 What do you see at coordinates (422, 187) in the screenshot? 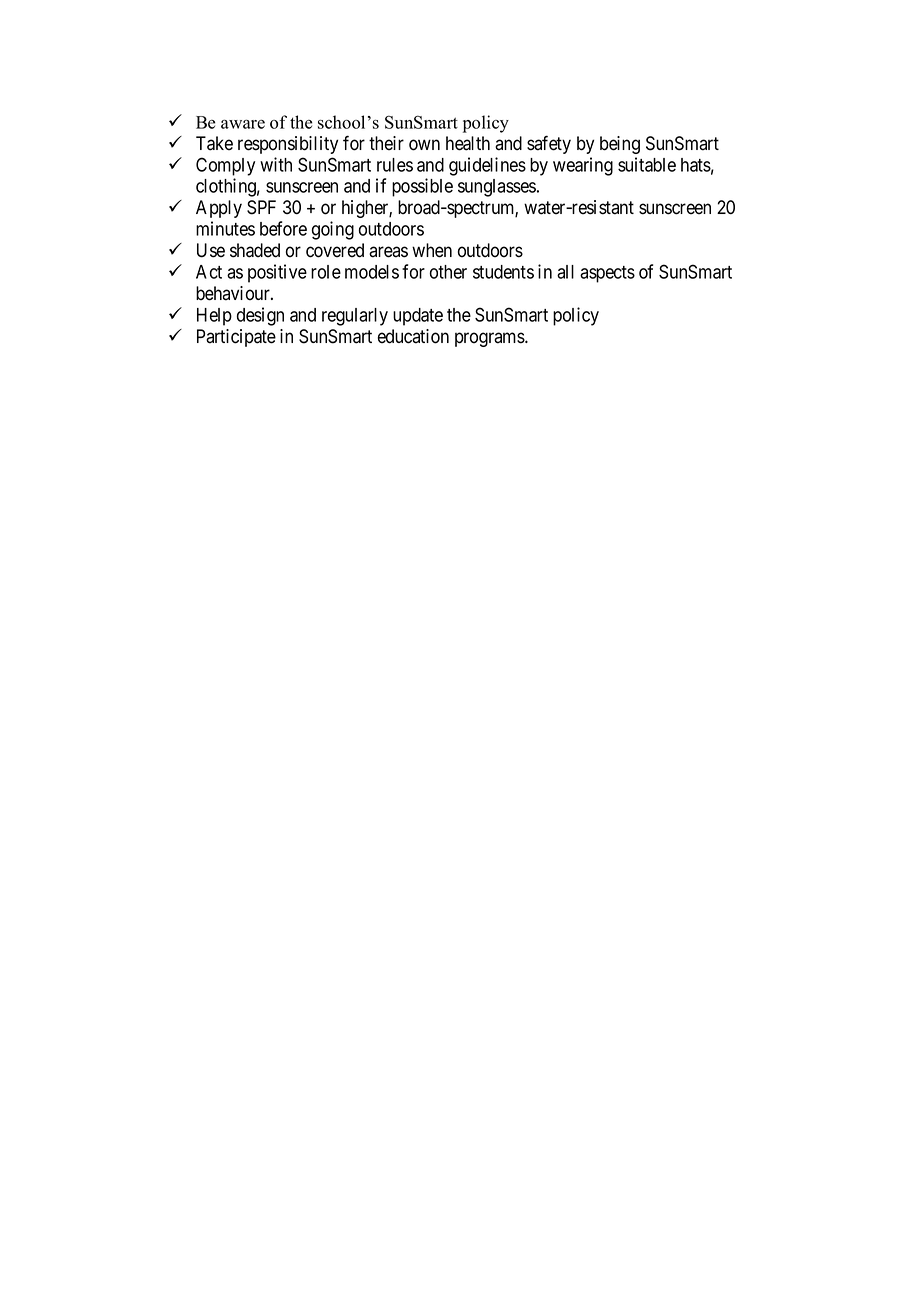
I see `possible` at bounding box center [422, 187].
